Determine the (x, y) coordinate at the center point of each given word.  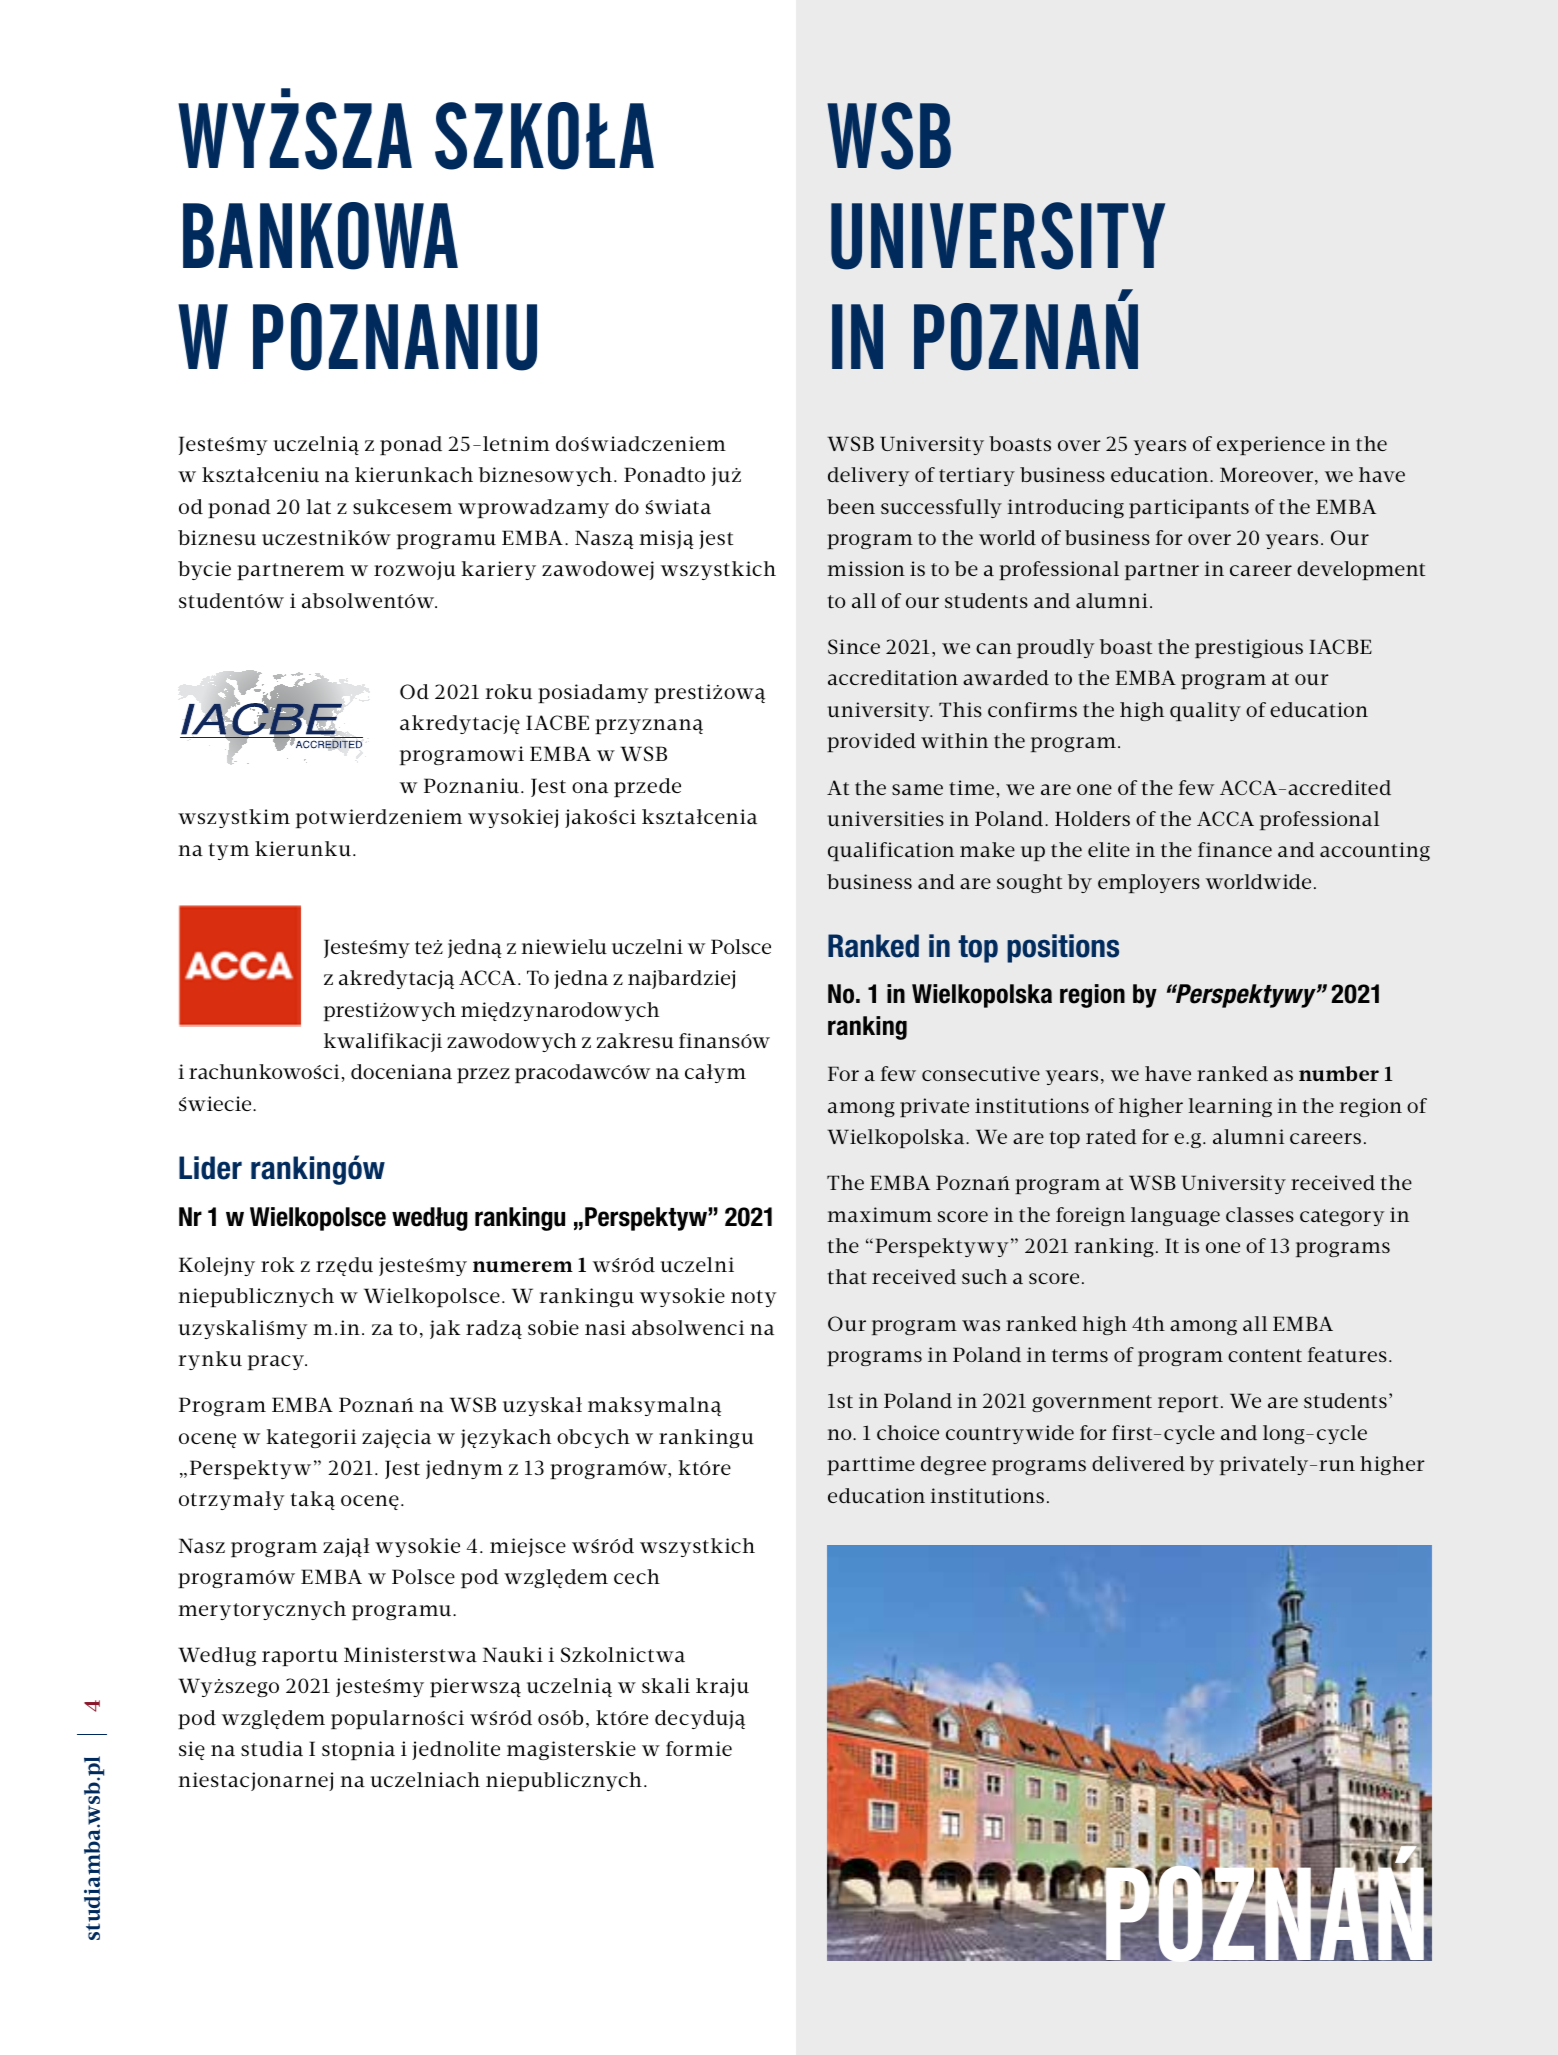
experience (1271, 445)
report (1188, 1403)
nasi (605, 1327)
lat (318, 506)
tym (228, 851)
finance (1235, 849)
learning (1230, 1107)
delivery (868, 476)
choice (908, 1432)
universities (885, 818)
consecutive (981, 1073)
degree (953, 1465)
